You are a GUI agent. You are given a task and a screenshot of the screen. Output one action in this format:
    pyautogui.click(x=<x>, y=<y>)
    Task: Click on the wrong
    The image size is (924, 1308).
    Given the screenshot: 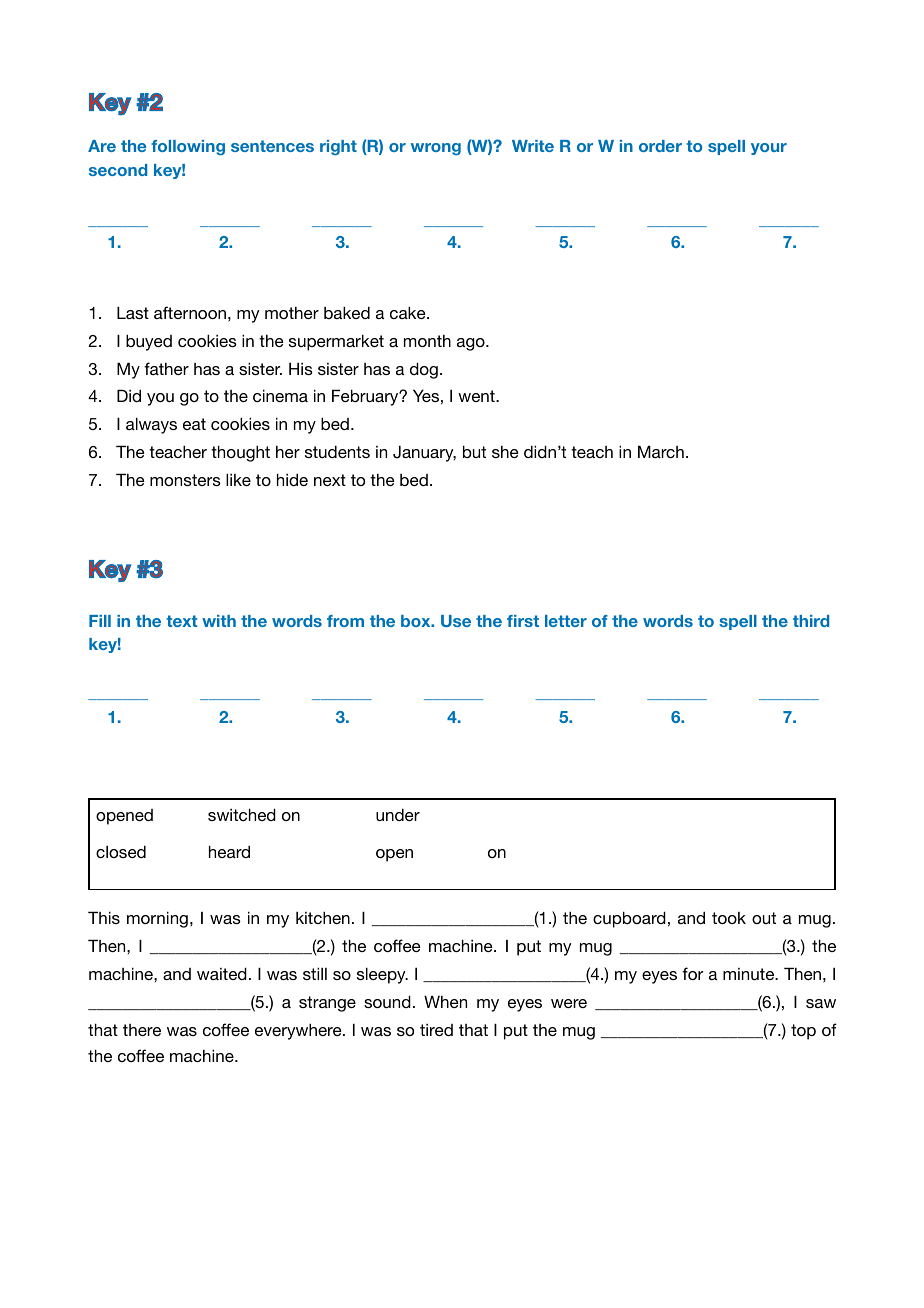 What is the action you would take?
    pyautogui.click(x=436, y=149)
